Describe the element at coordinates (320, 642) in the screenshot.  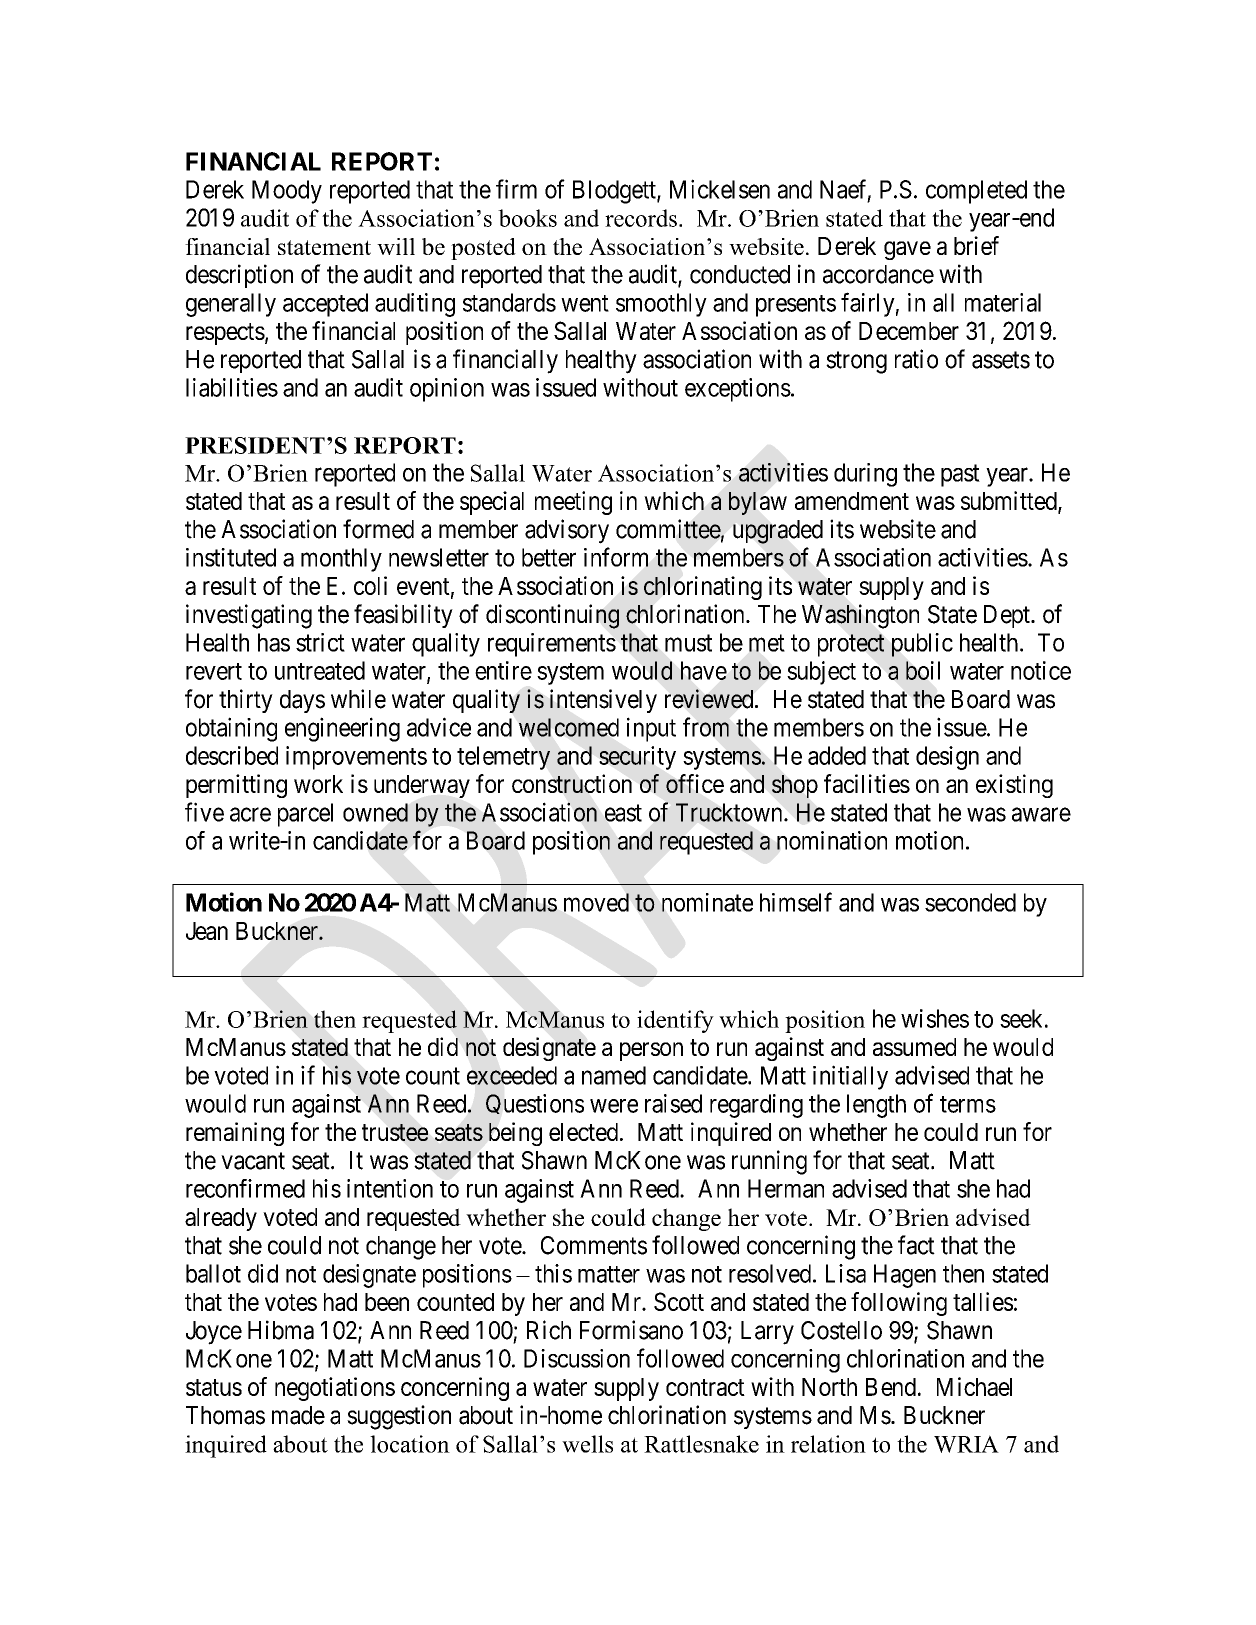
I see `strict` at that location.
